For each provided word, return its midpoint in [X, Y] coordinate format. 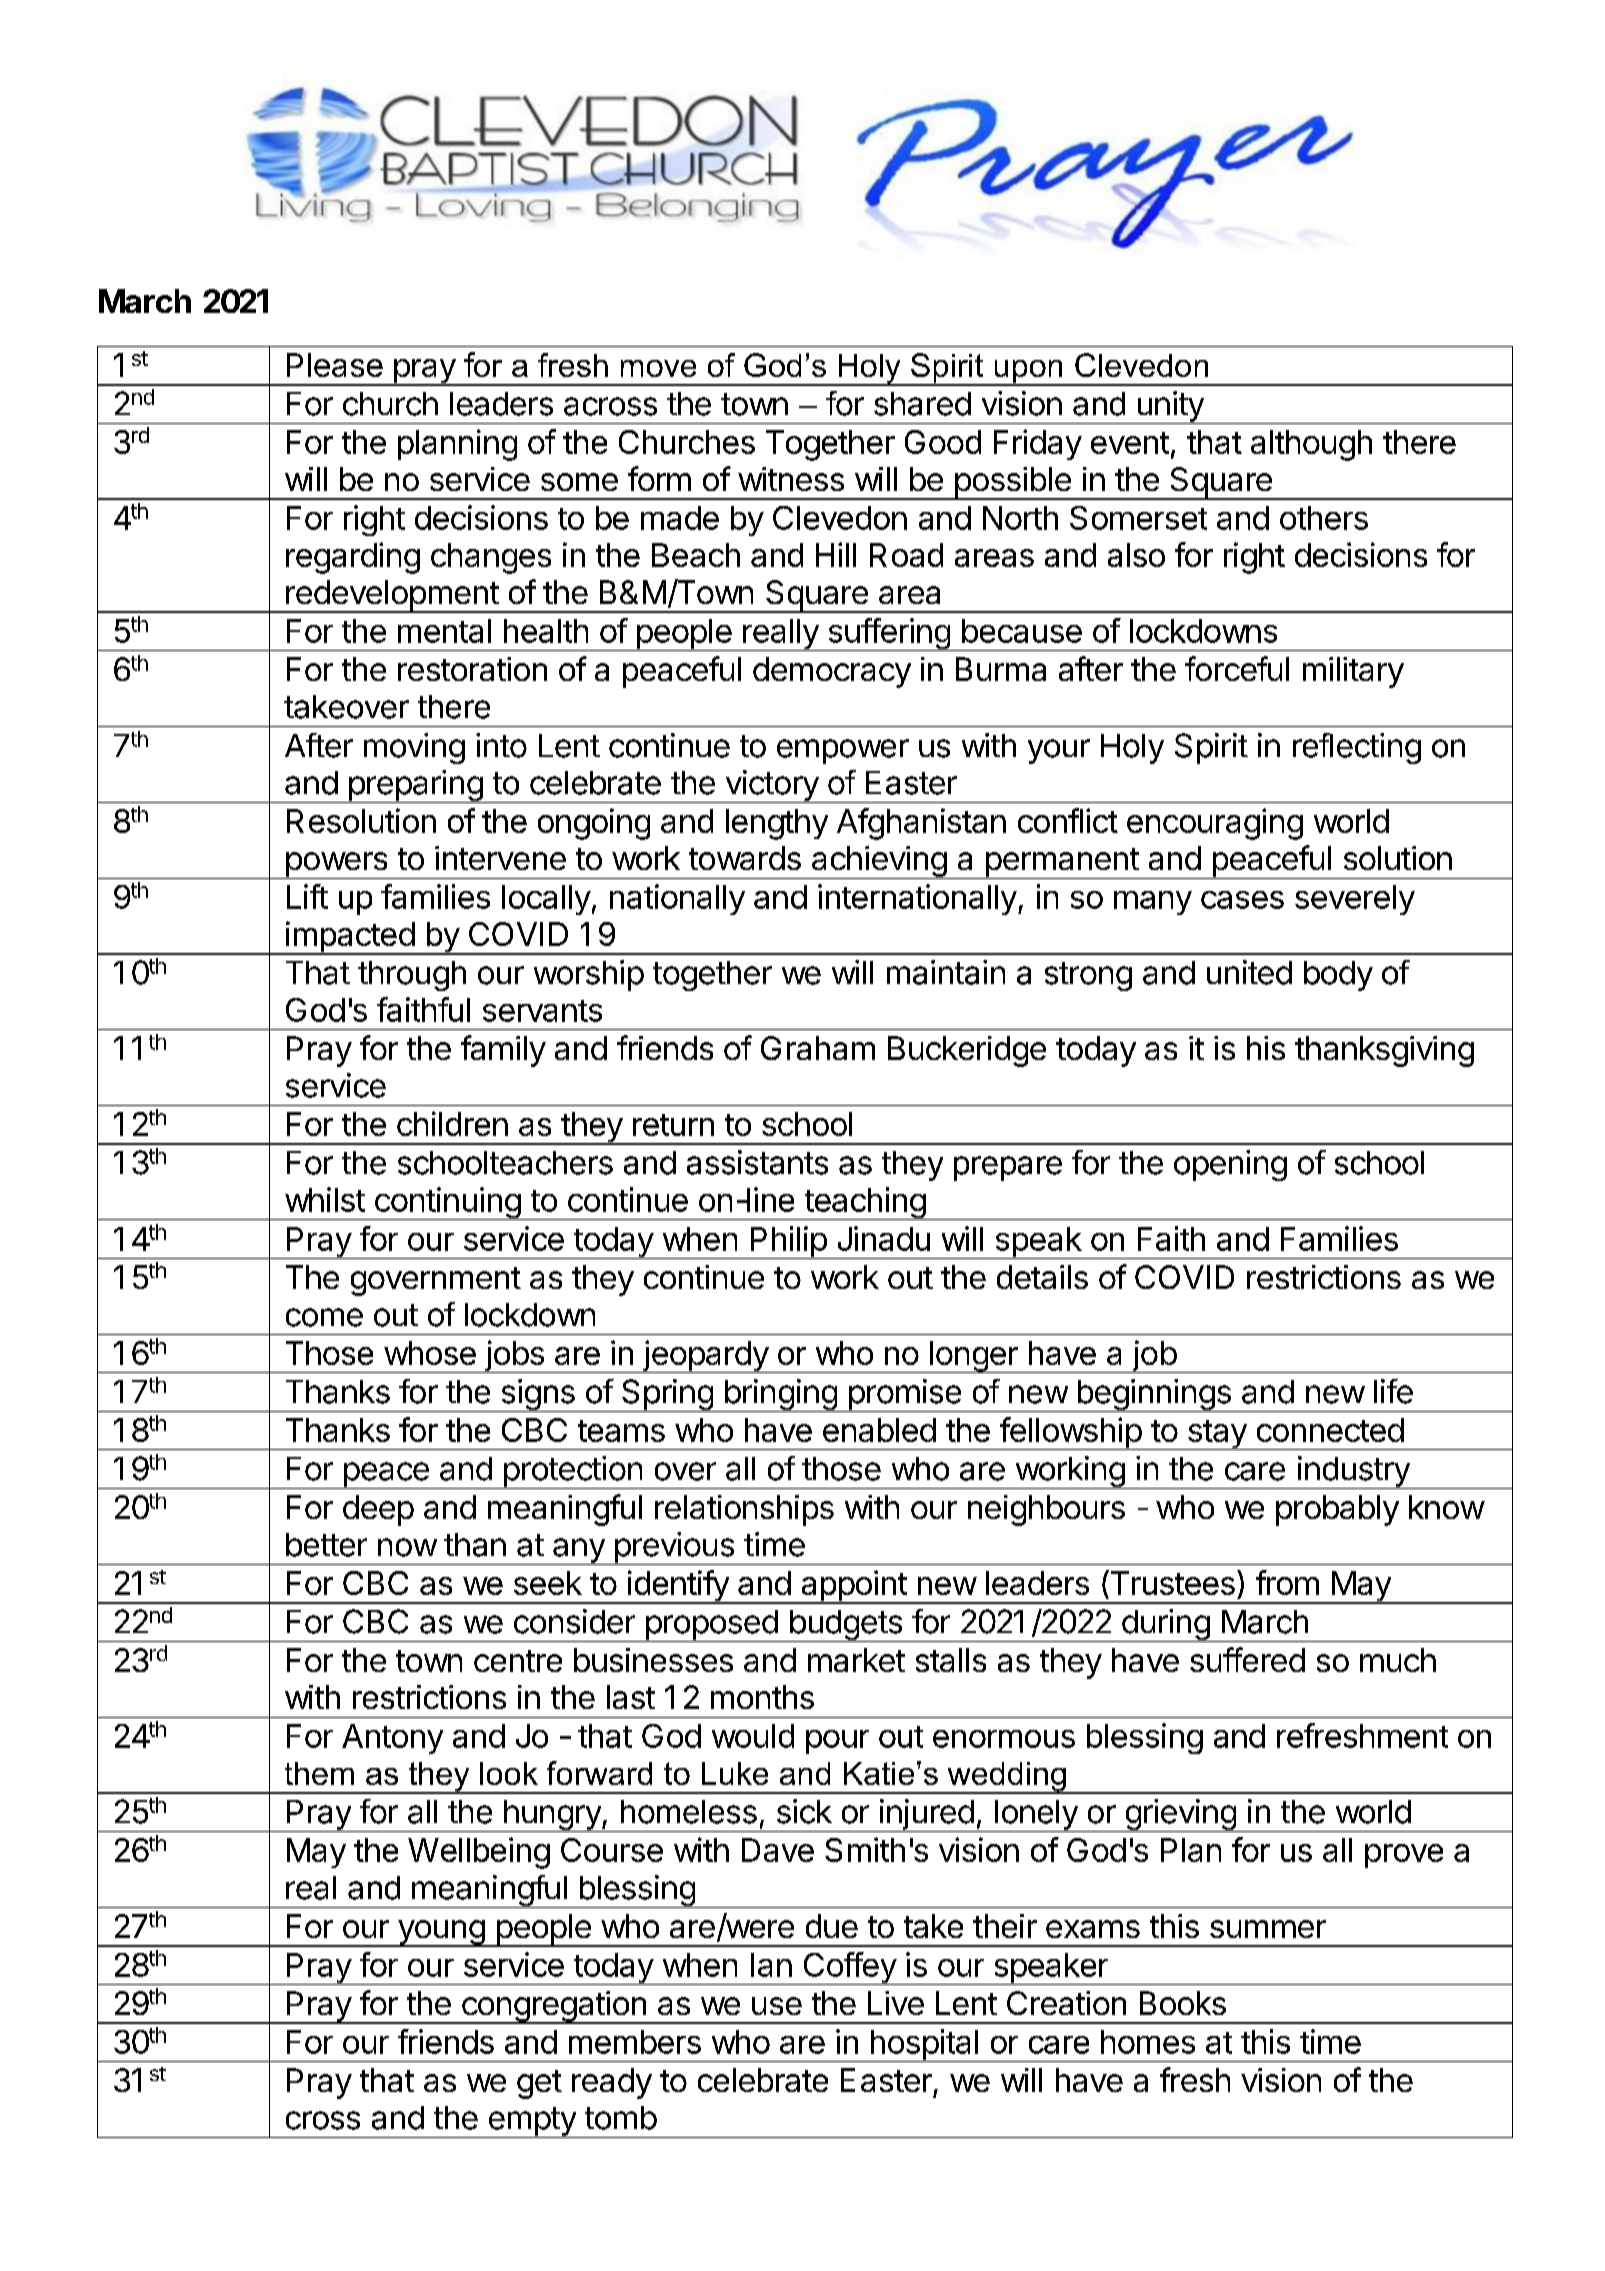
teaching [864, 1203]
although [1311, 445]
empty [532, 2122]
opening [1230, 1165]
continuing [447, 1203]
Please [335, 365]
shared [922, 404]
